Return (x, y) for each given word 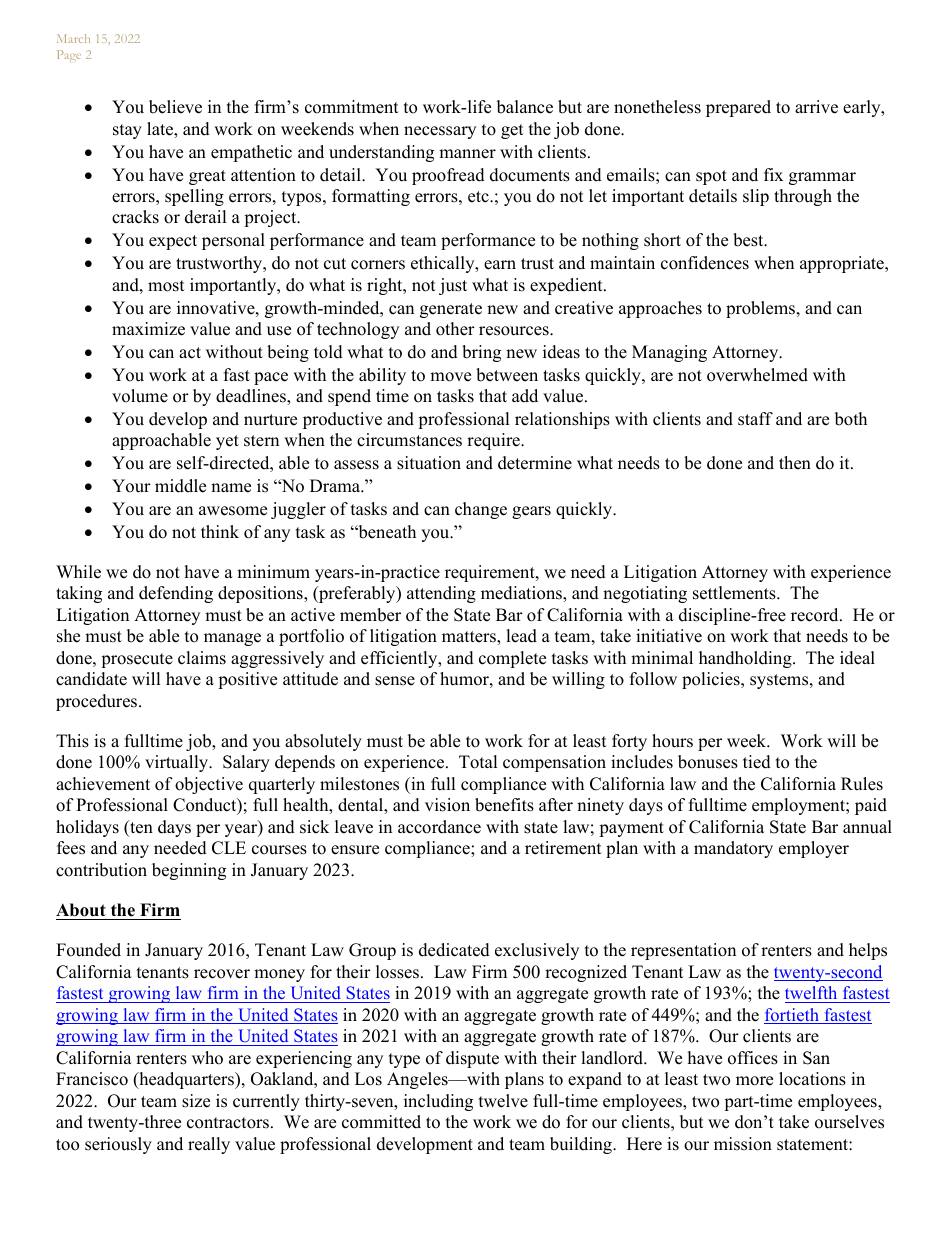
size (196, 1101)
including (438, 1102)
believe (175, 107)
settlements (735, 593)
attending (441, 594)
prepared (738, 108)
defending (176, 594)
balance (525, 107)
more (754, 1081)
